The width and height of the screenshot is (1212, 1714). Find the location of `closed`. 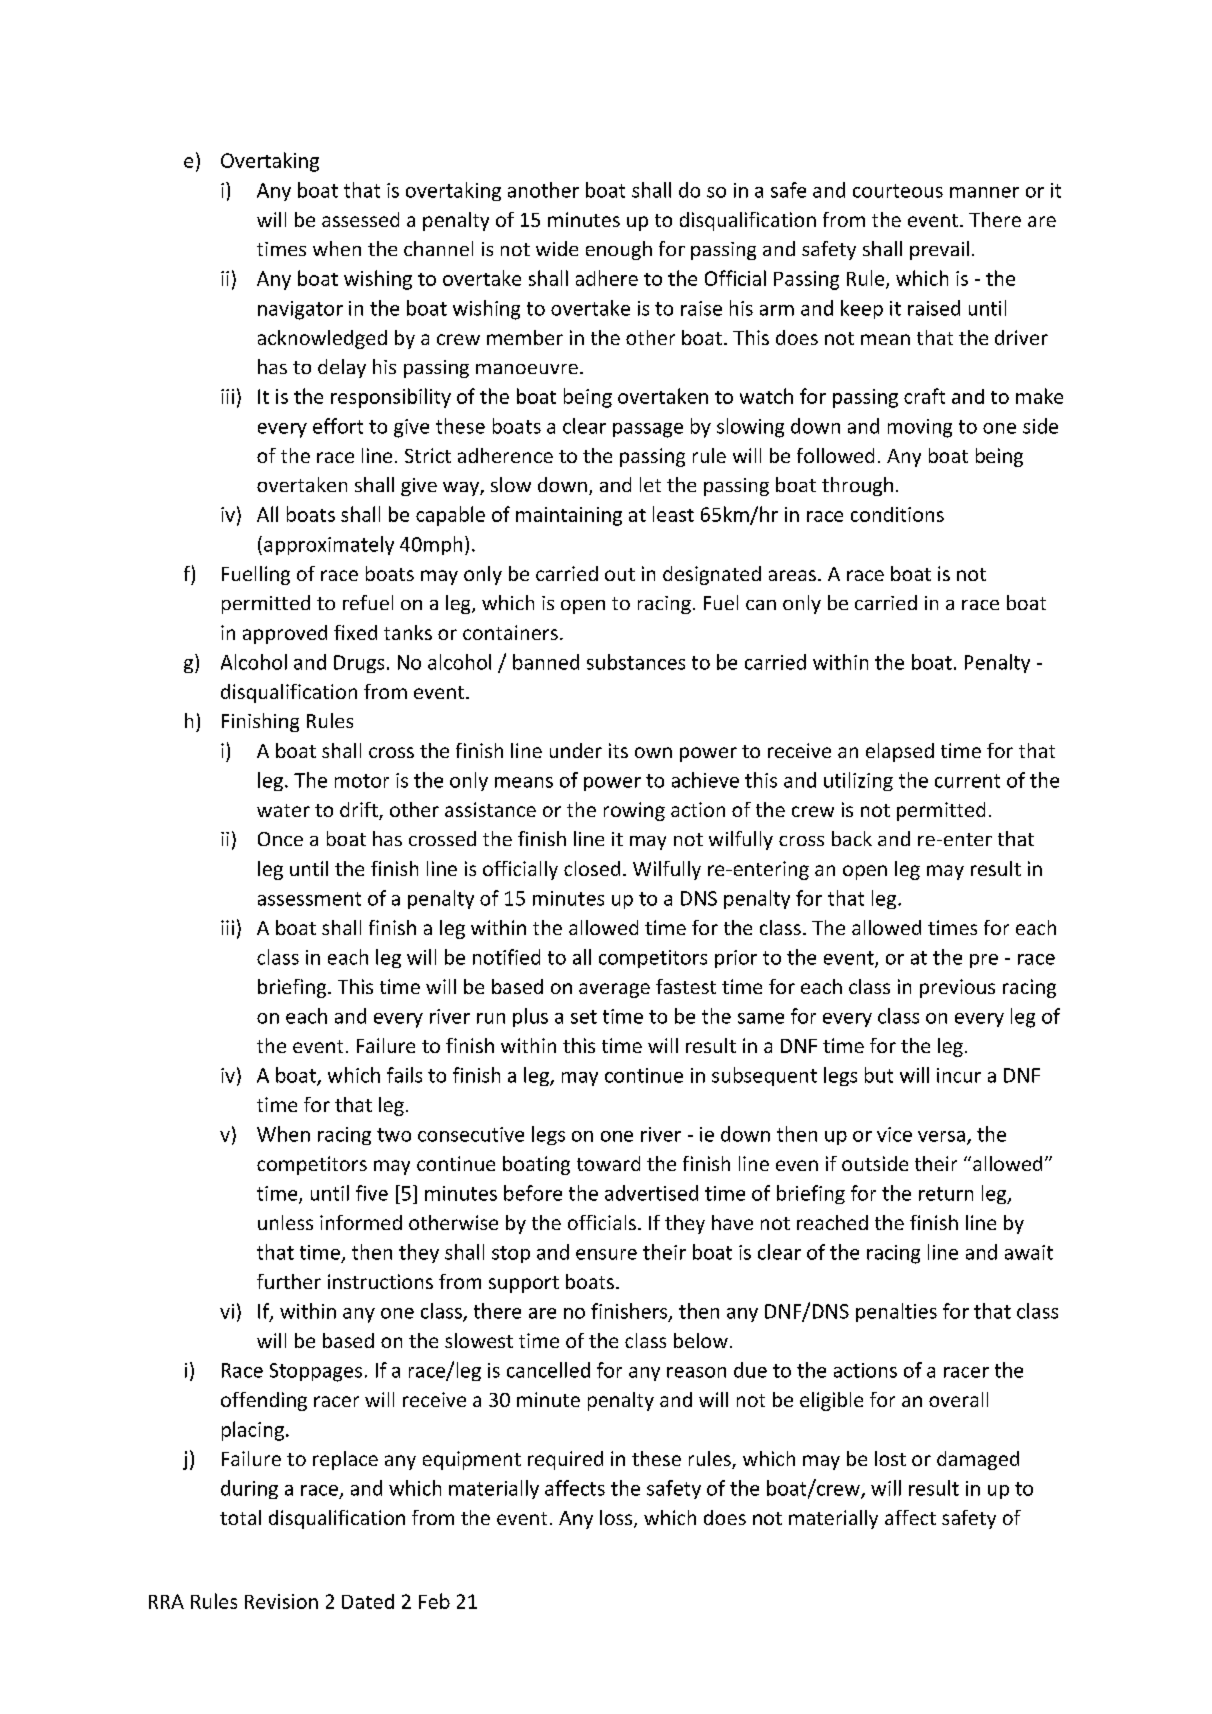

closed is located at coordinates (592, 868).
